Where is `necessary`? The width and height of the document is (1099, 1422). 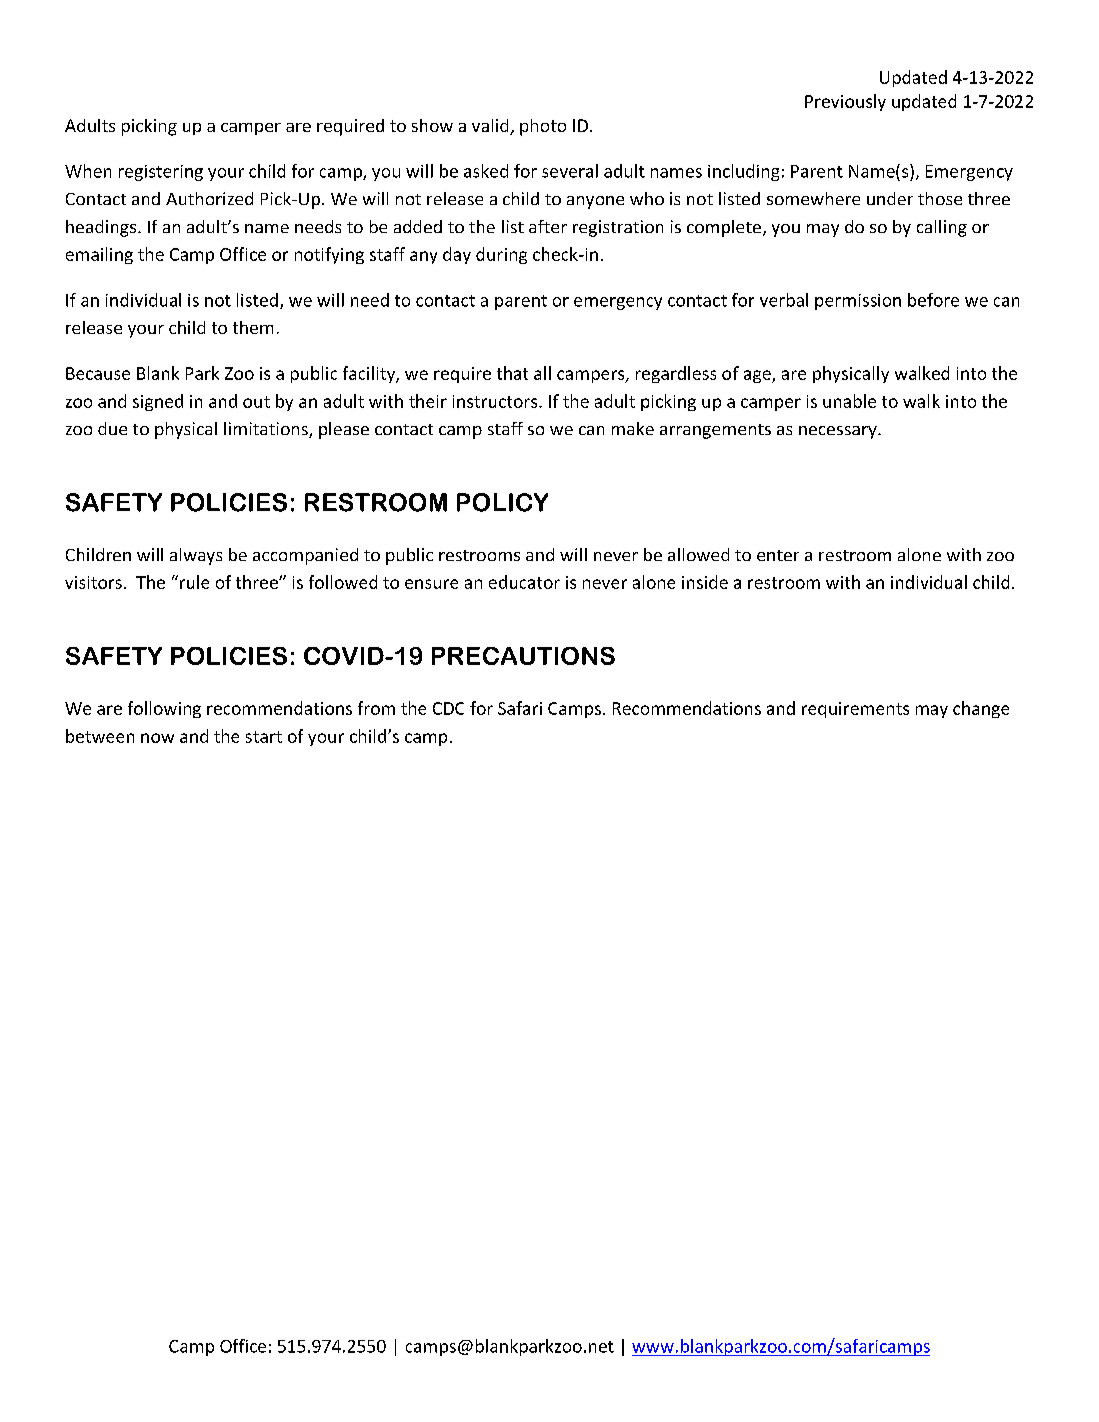 necessary is located at coordinates (839, 432).
